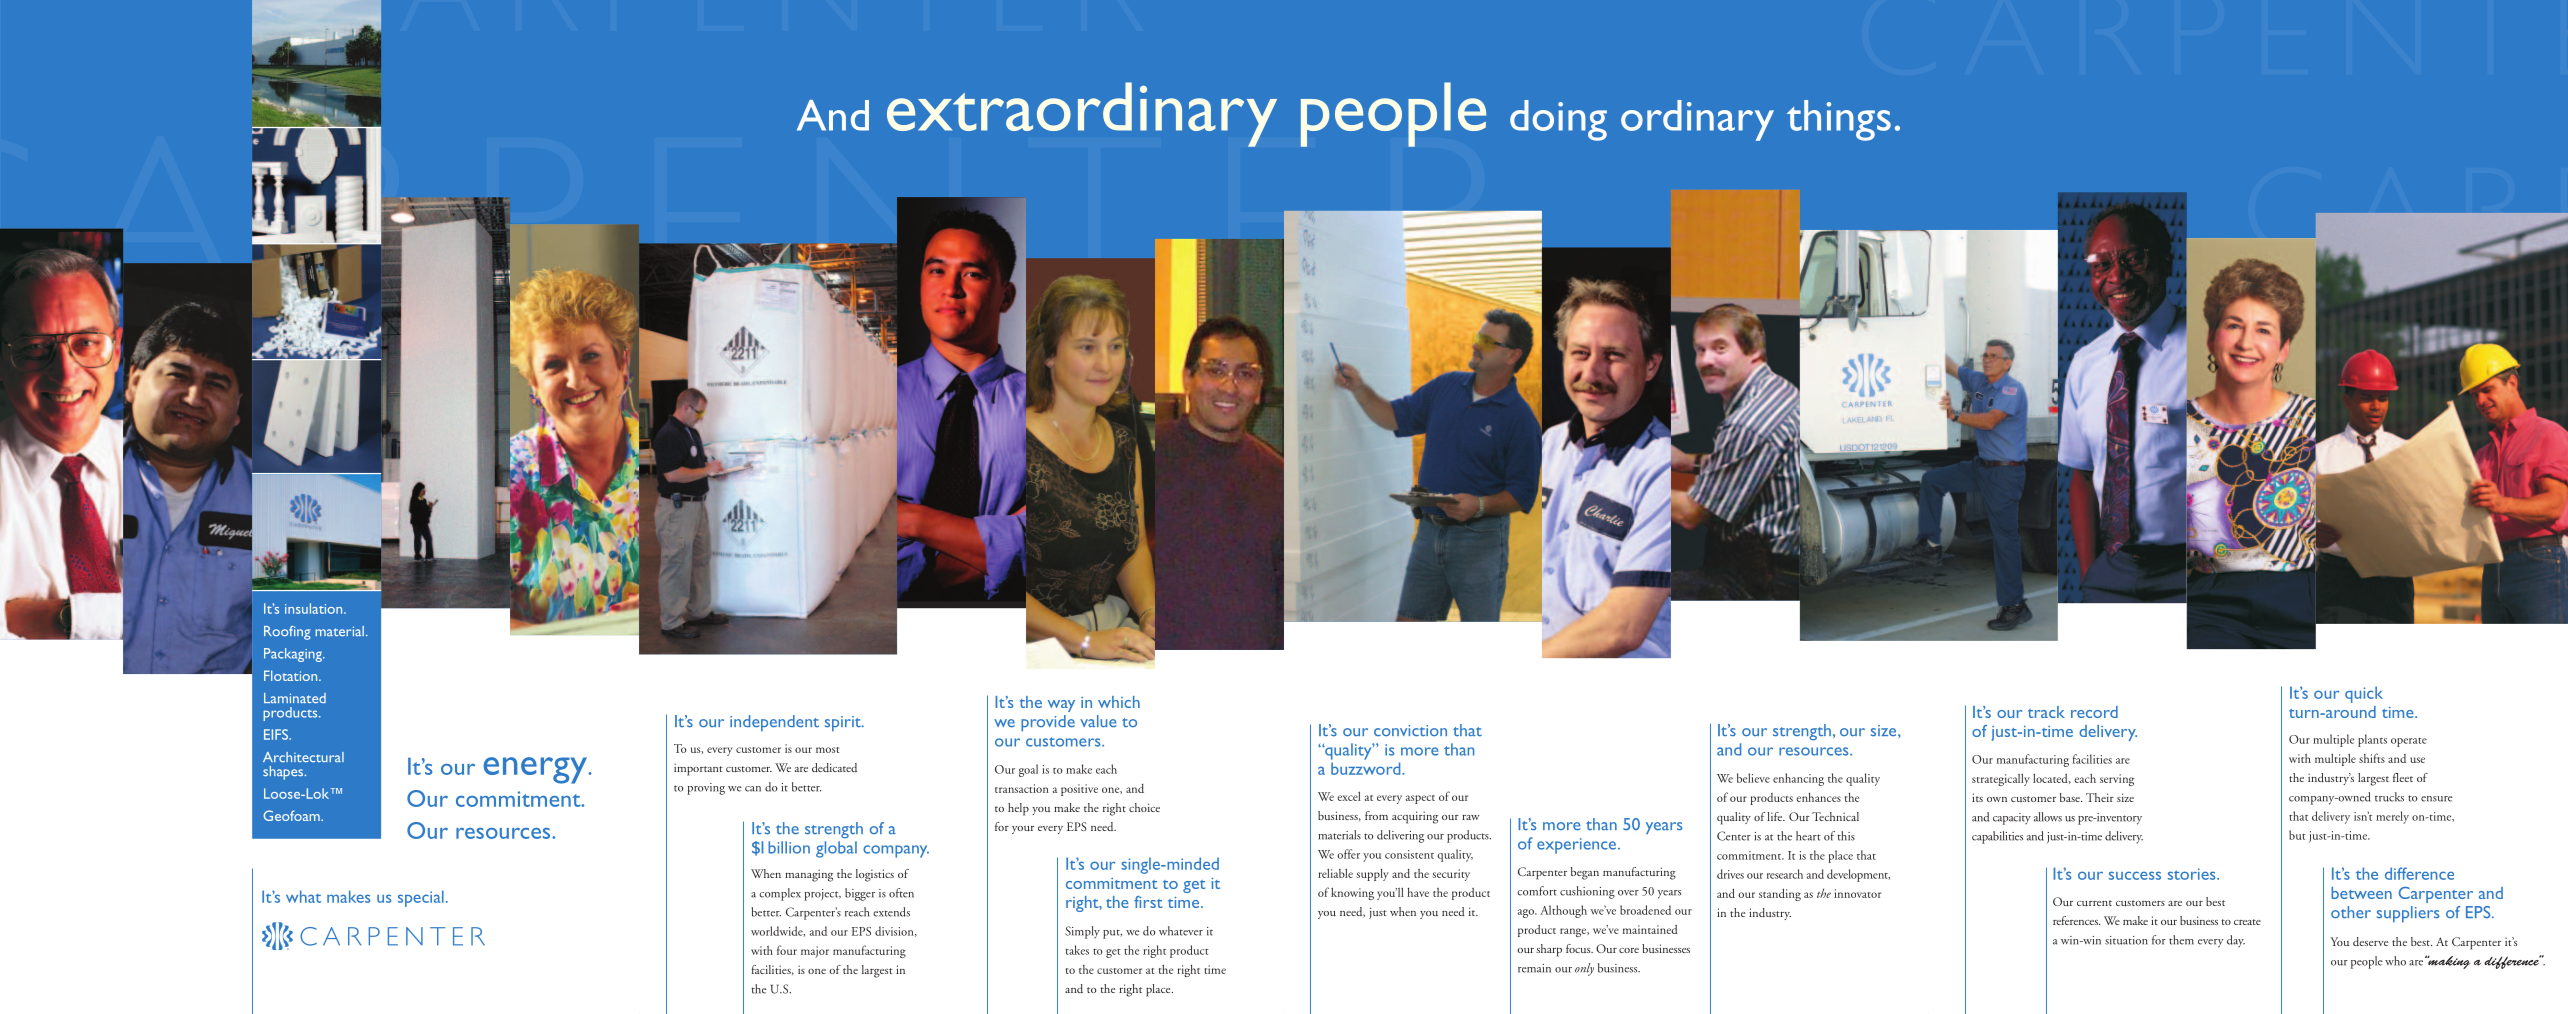 This image has height=1014, width=2568. What do you see at coordinates (2094, 712) in the image?
I see `record` at bounding box center [2094, 712].
